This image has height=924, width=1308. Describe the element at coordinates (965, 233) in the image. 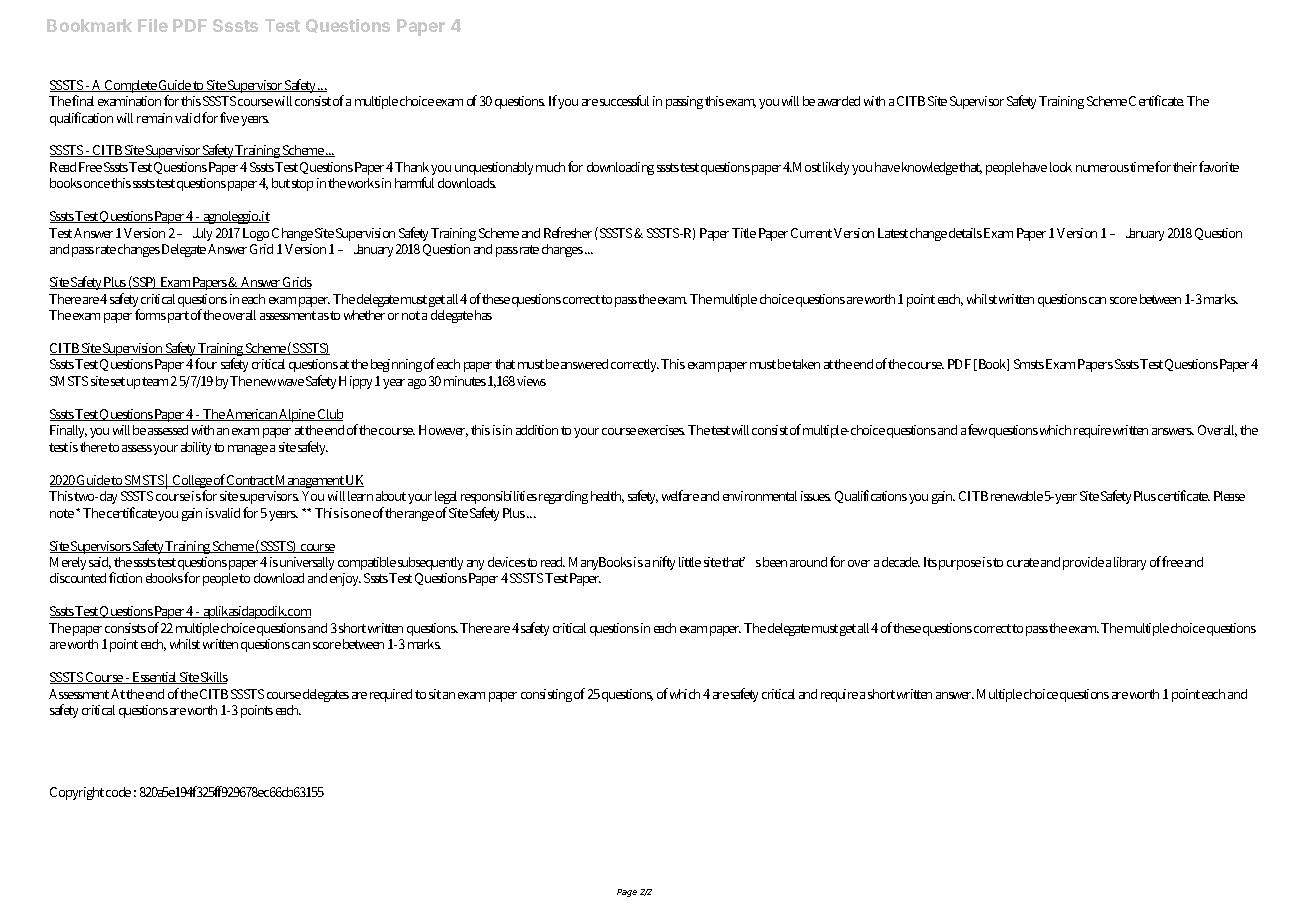

I see `details` at that location.
